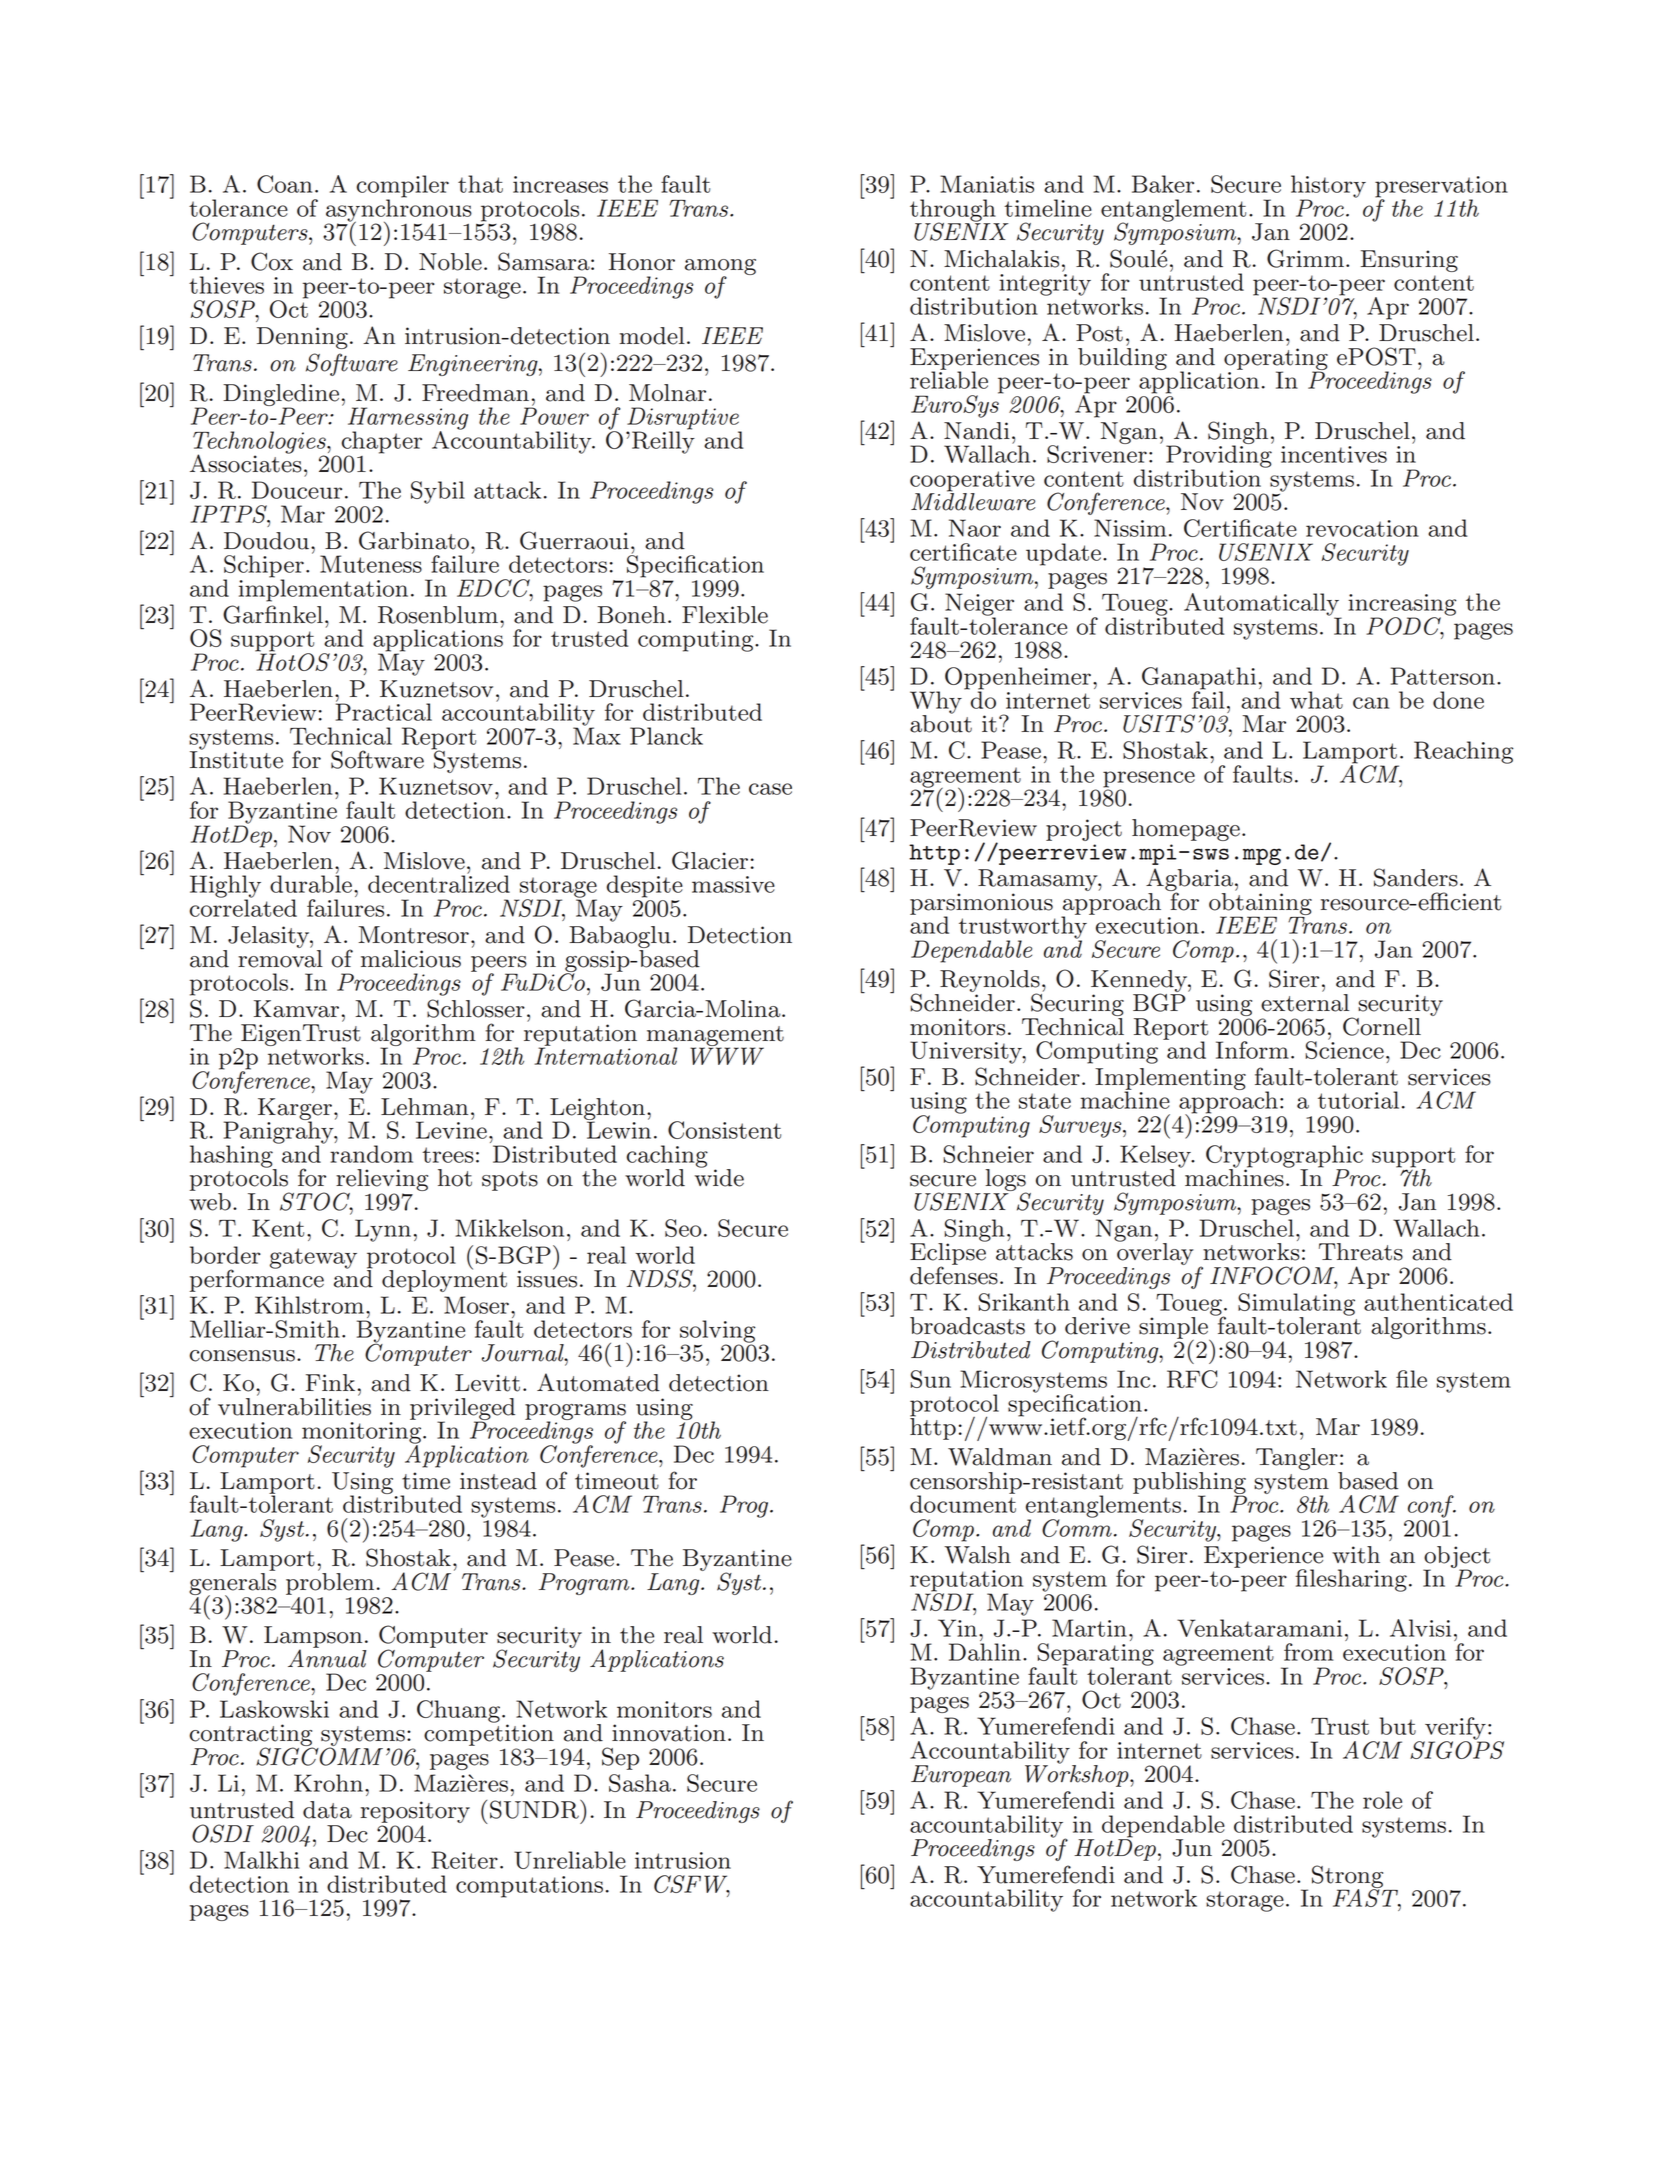 The height and width of the page is (2163, 1671). I want to click on Practical, so click(384, 711).
